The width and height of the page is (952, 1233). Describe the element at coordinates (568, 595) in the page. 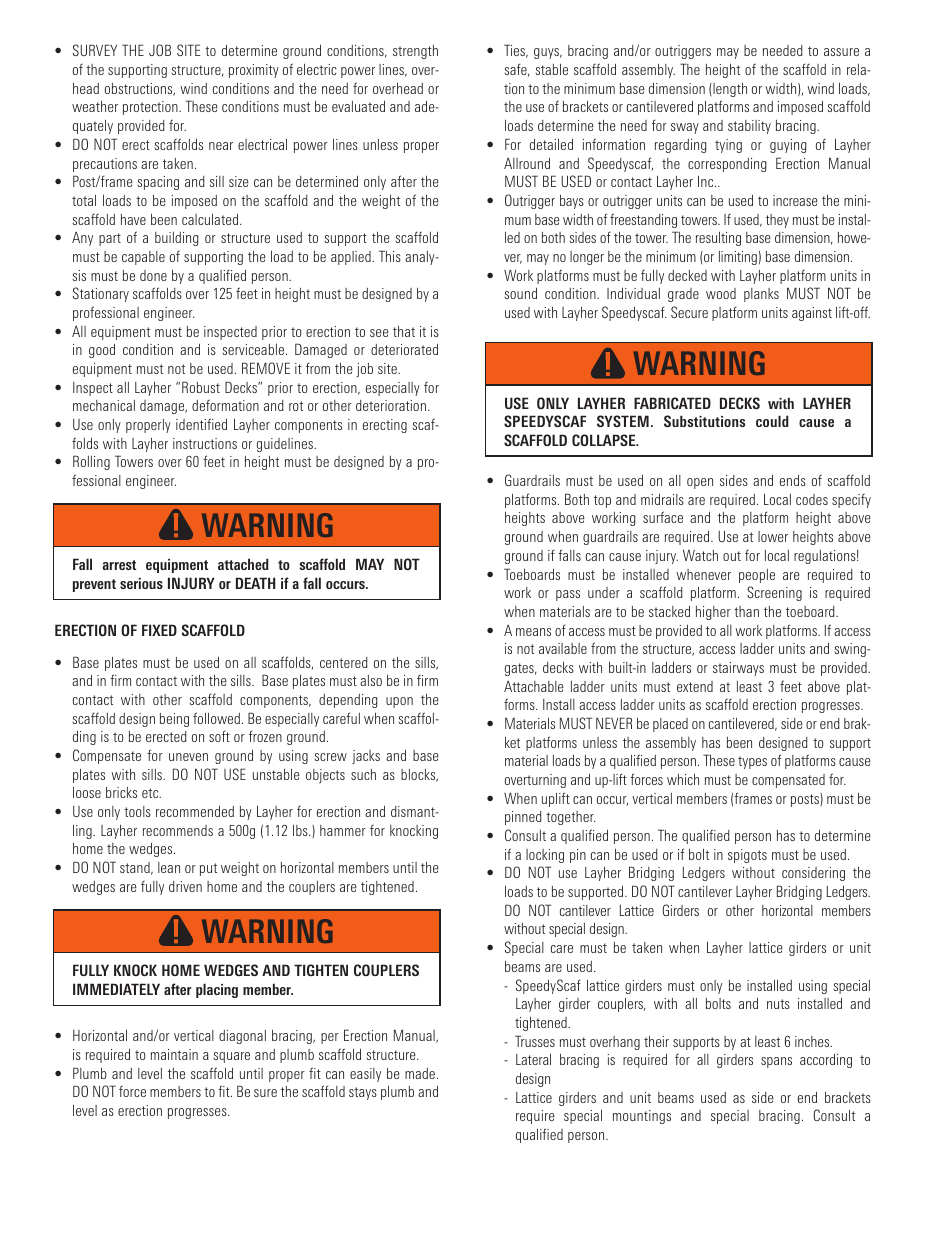

I see `pass` at that location.
